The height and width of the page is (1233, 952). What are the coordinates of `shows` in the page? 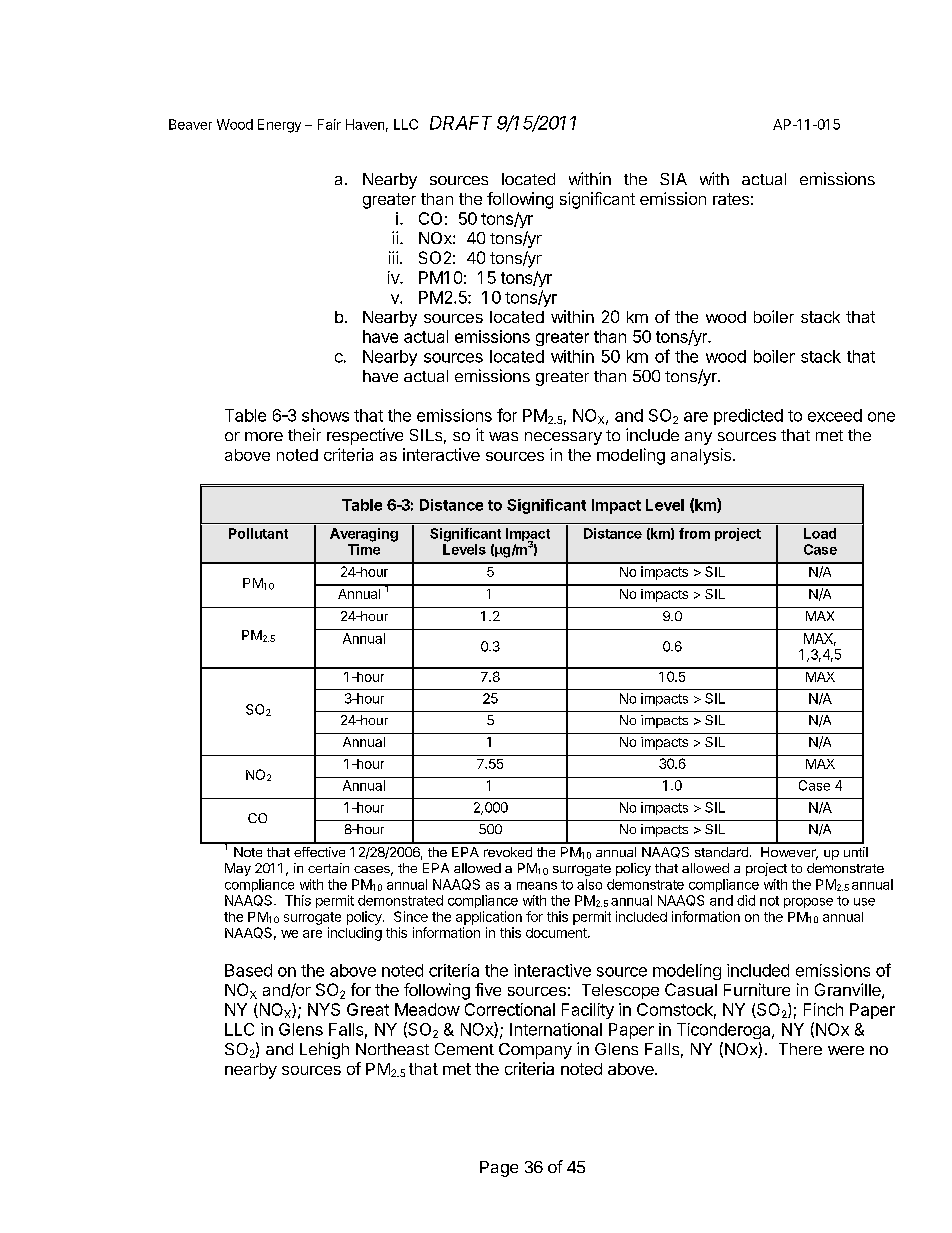 It's located at (325, 415).
